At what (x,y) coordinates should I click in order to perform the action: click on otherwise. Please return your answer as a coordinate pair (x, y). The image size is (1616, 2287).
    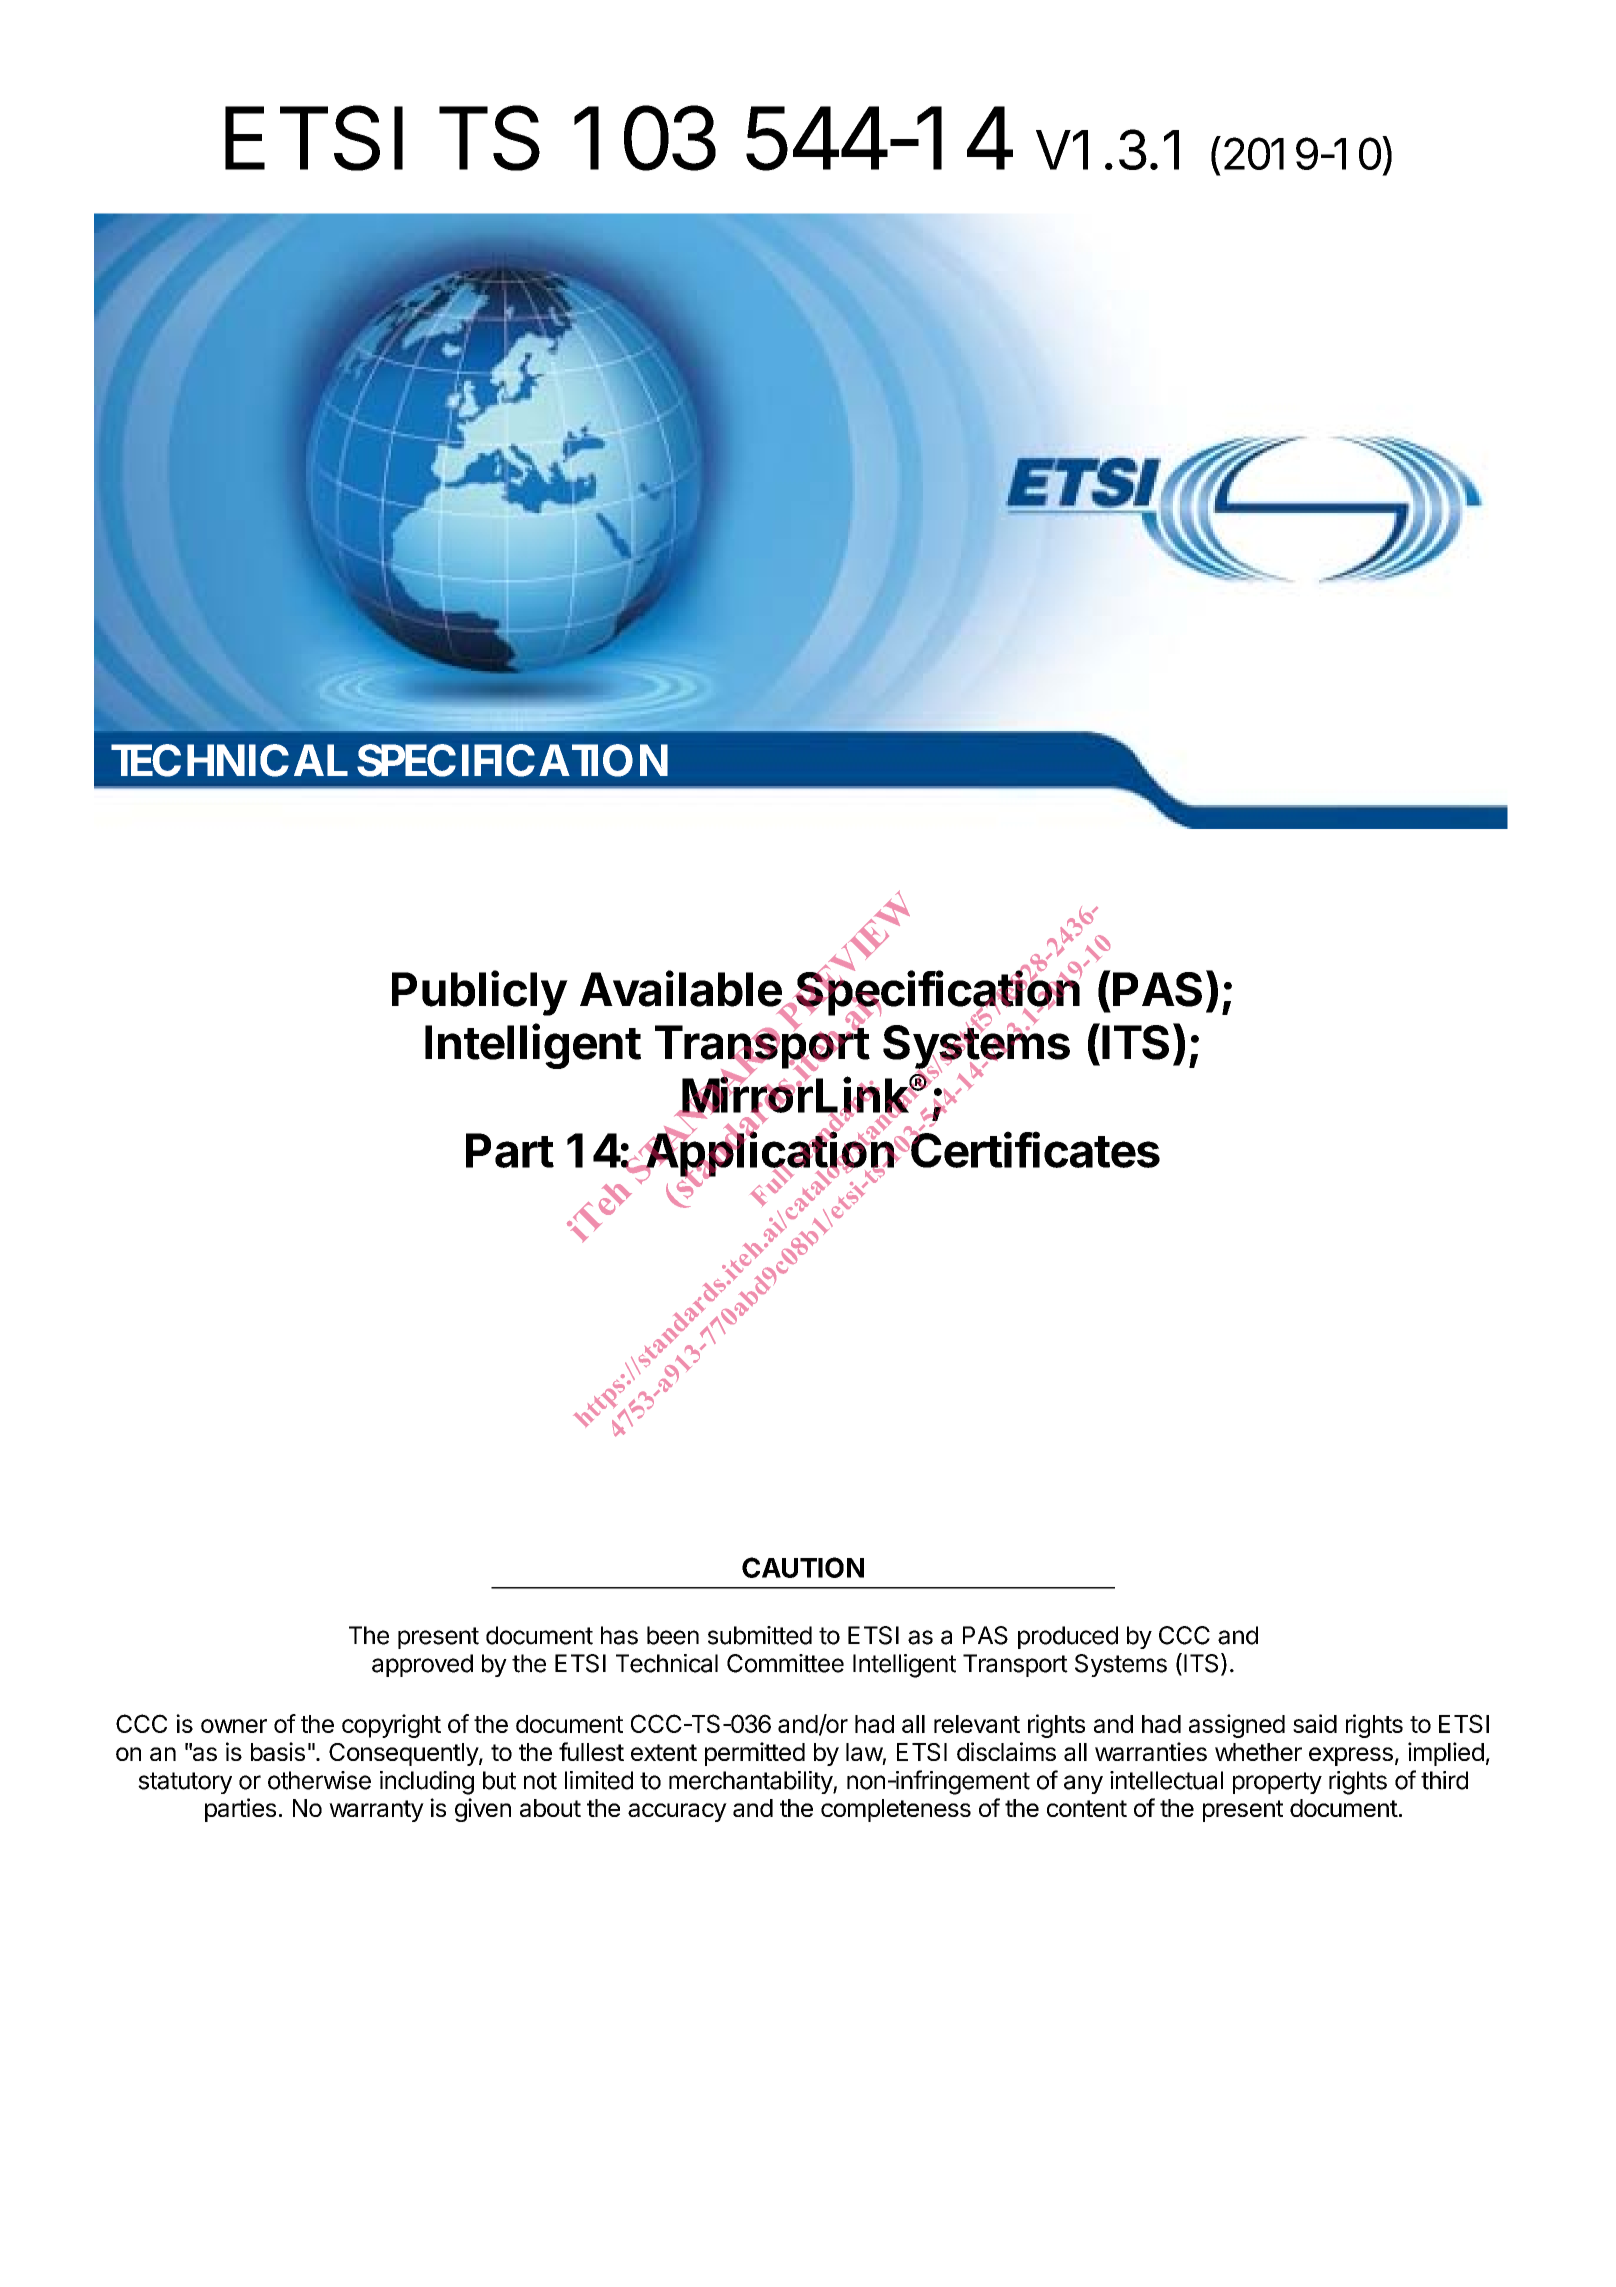
    Looking at the image, I should click on (319, 1780).
